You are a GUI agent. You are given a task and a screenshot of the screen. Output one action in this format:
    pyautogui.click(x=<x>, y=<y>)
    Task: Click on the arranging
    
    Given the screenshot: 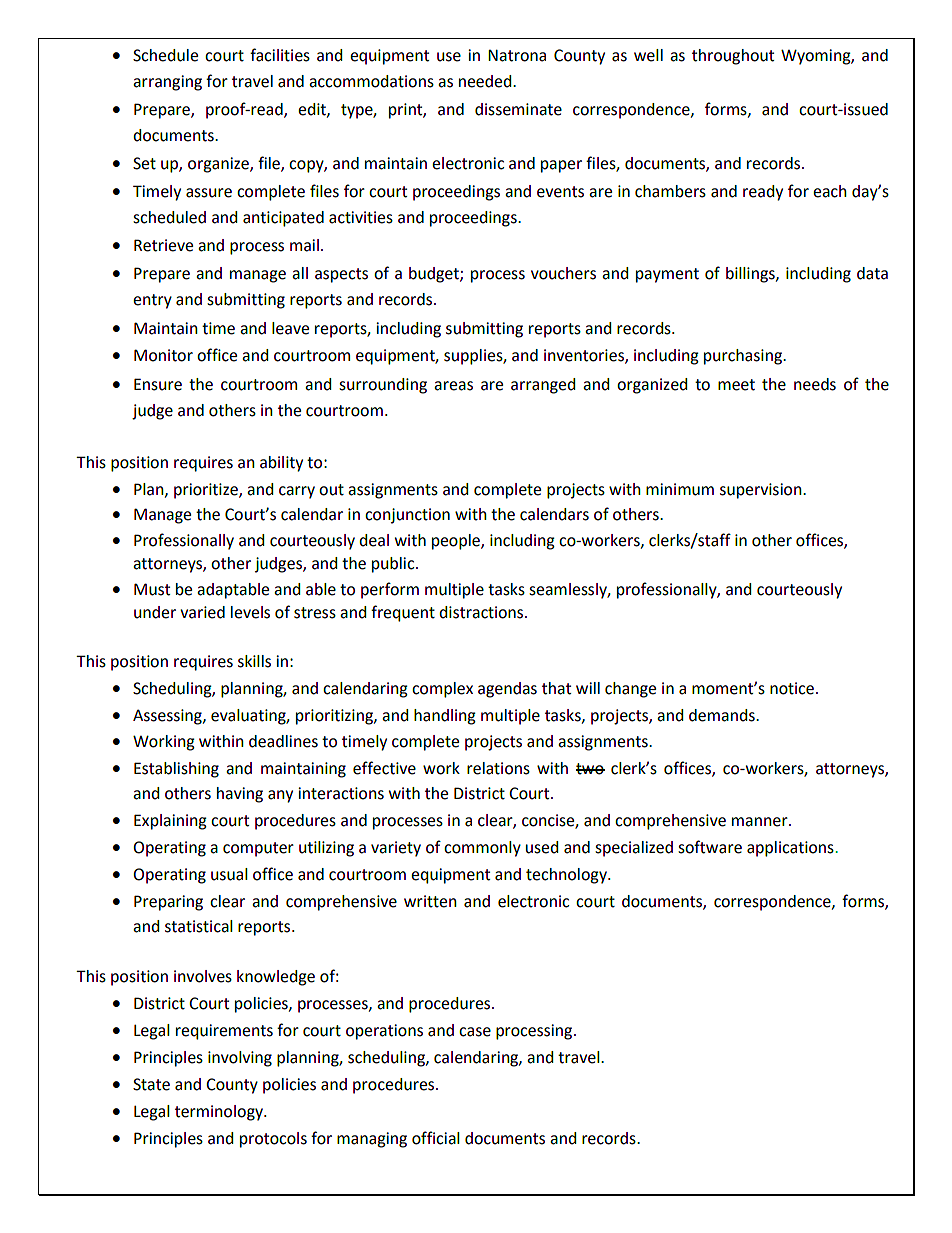 What is the action you would take?
    pyautogui.click(x=167, y=83)
